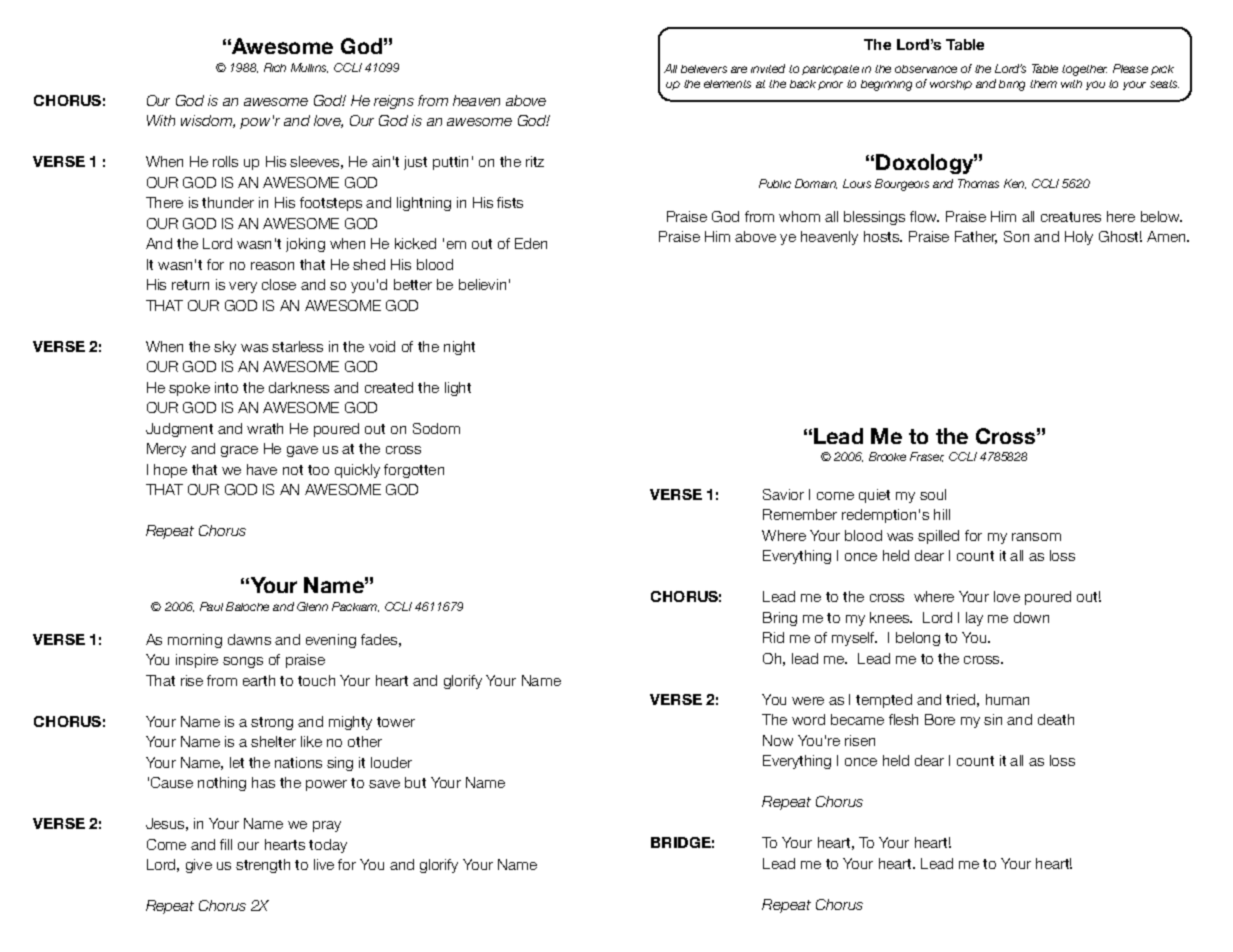 This screenshot has height=952, width=1233. Describe the element at coordinates (312, 606) in the screenshot. I see `Glenn` at that location.
